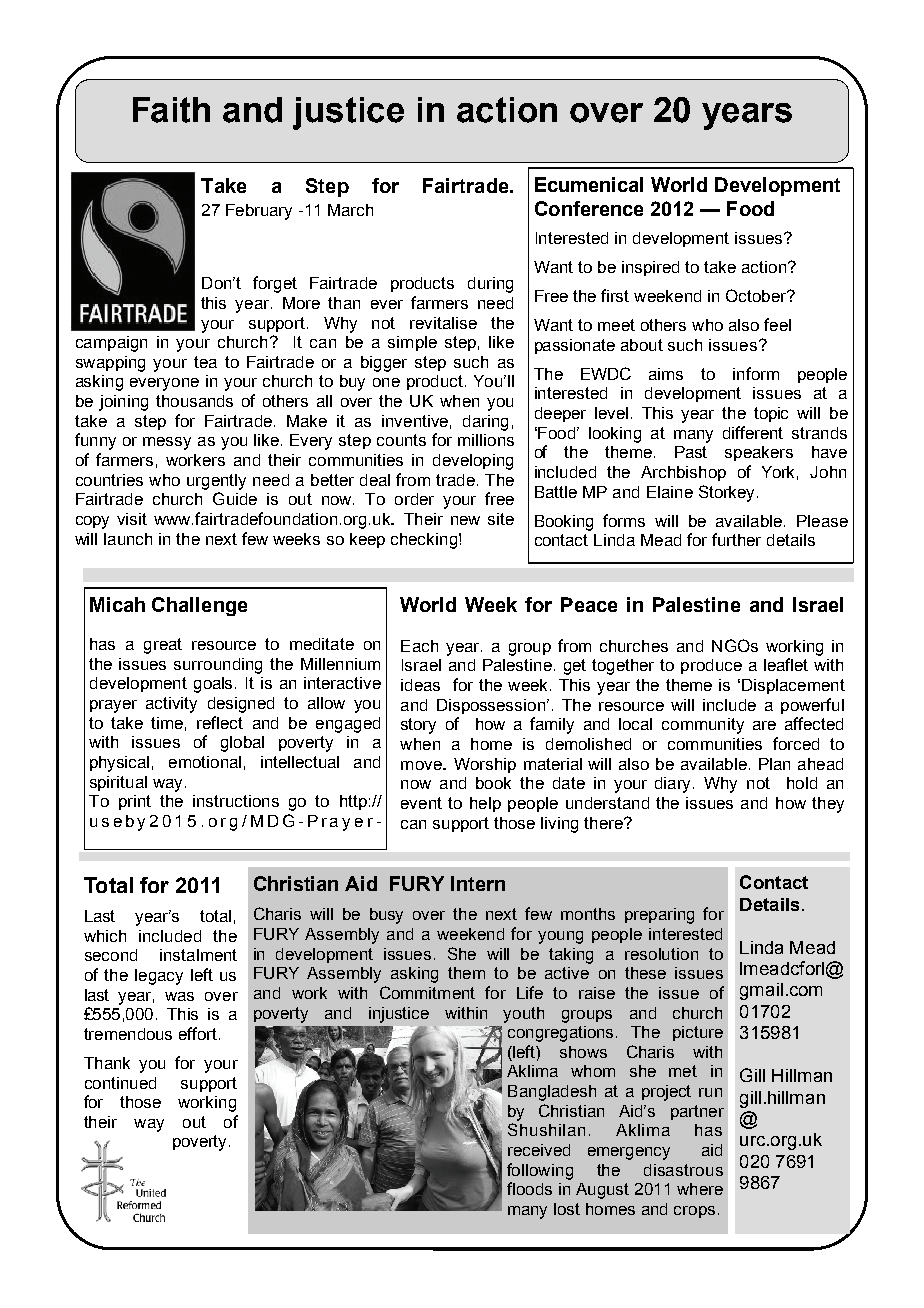 Image resolution: width=924 pixels, height=1308 pixels. What do you see at coordinates (171, 110) in the screenshot?
I see `Faith` at bounding box center [171, 110].
